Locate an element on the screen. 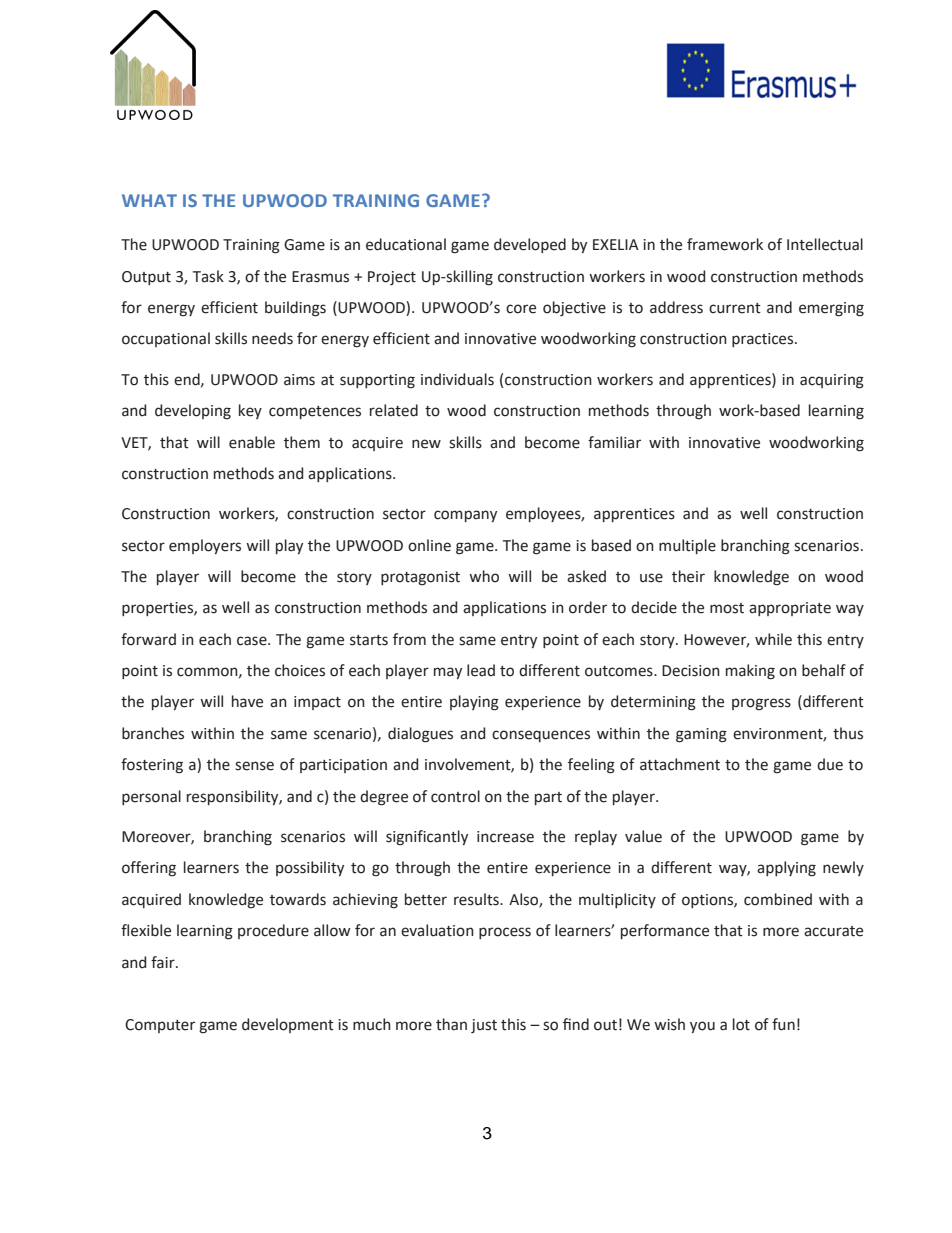  who is located at coordinates (484, 576).
